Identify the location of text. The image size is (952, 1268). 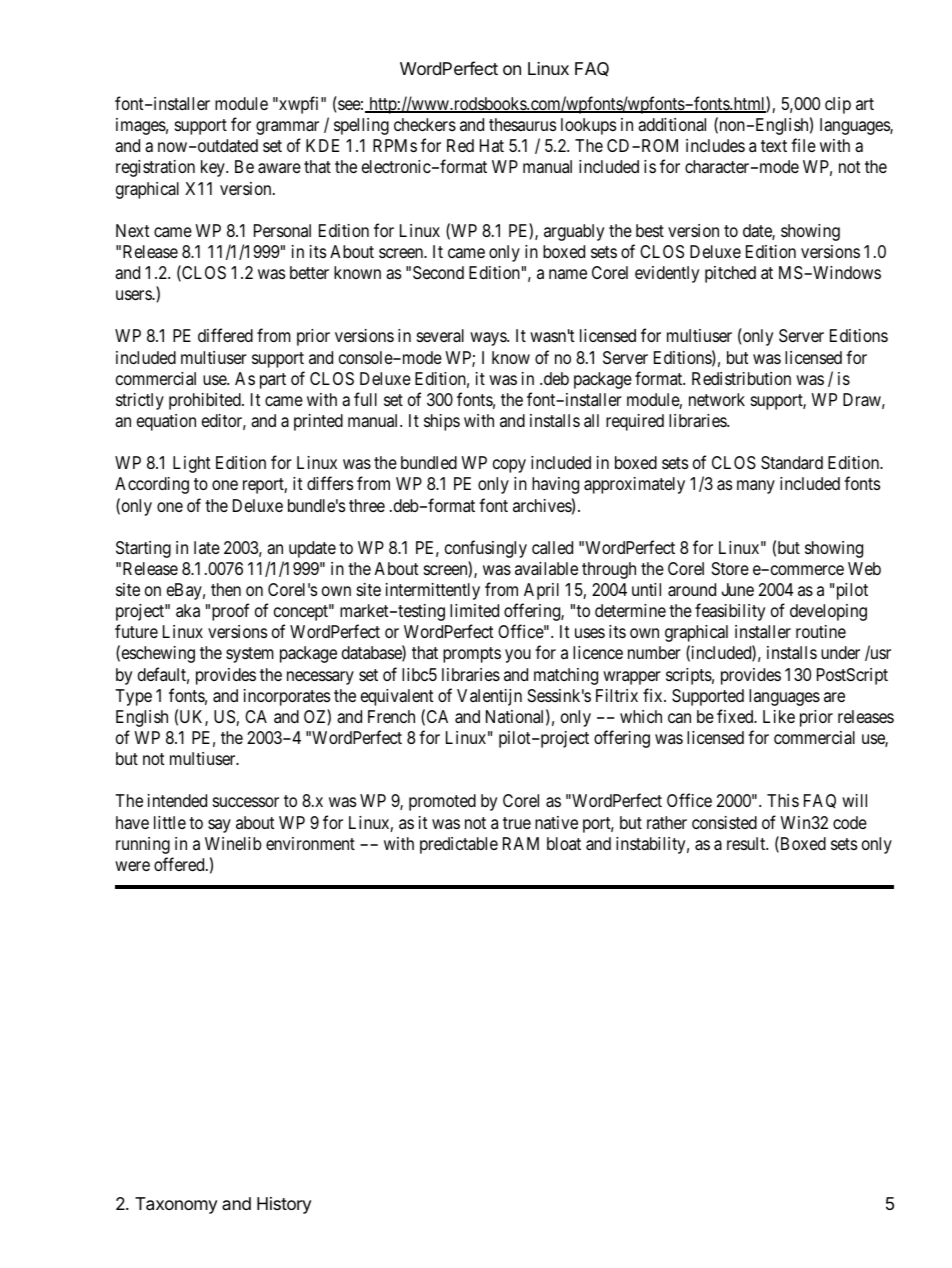
(774, 146).
